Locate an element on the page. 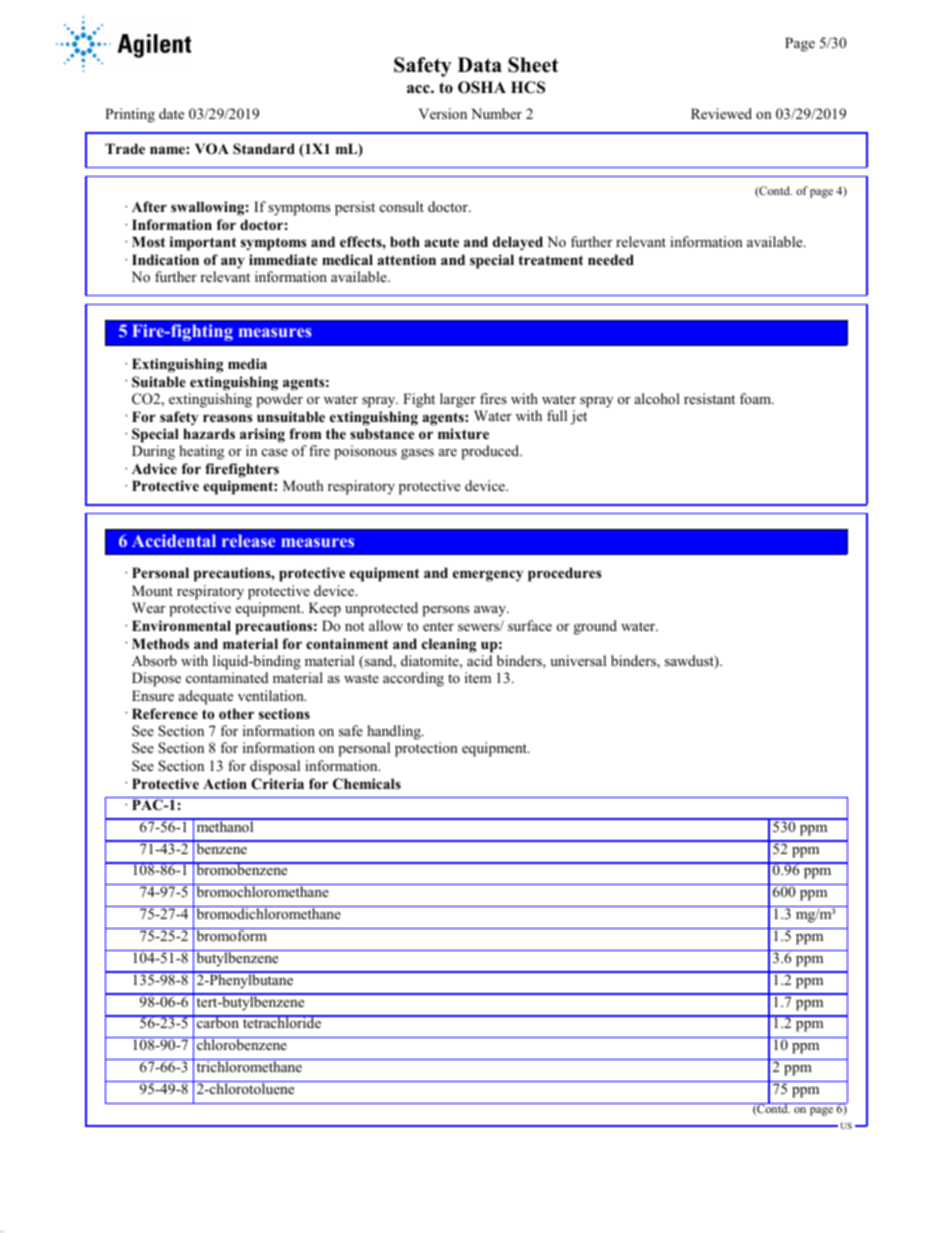 This image has width=952, height=1233. any is located at coordinates (233, 263).
